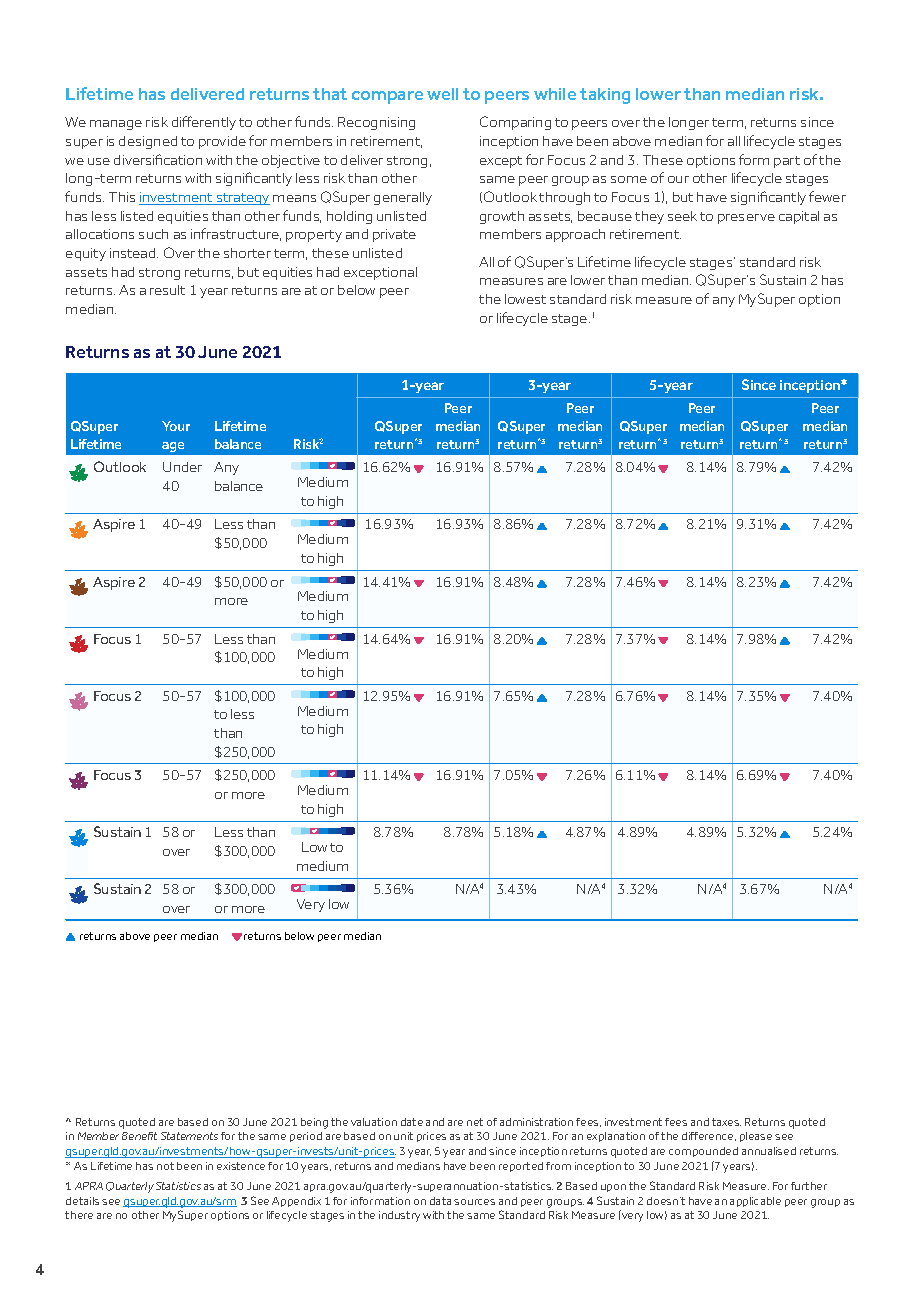 Image resolution: width=924 pixels, height=1308 pixels. I want to click on designed, so click(148, 142).
